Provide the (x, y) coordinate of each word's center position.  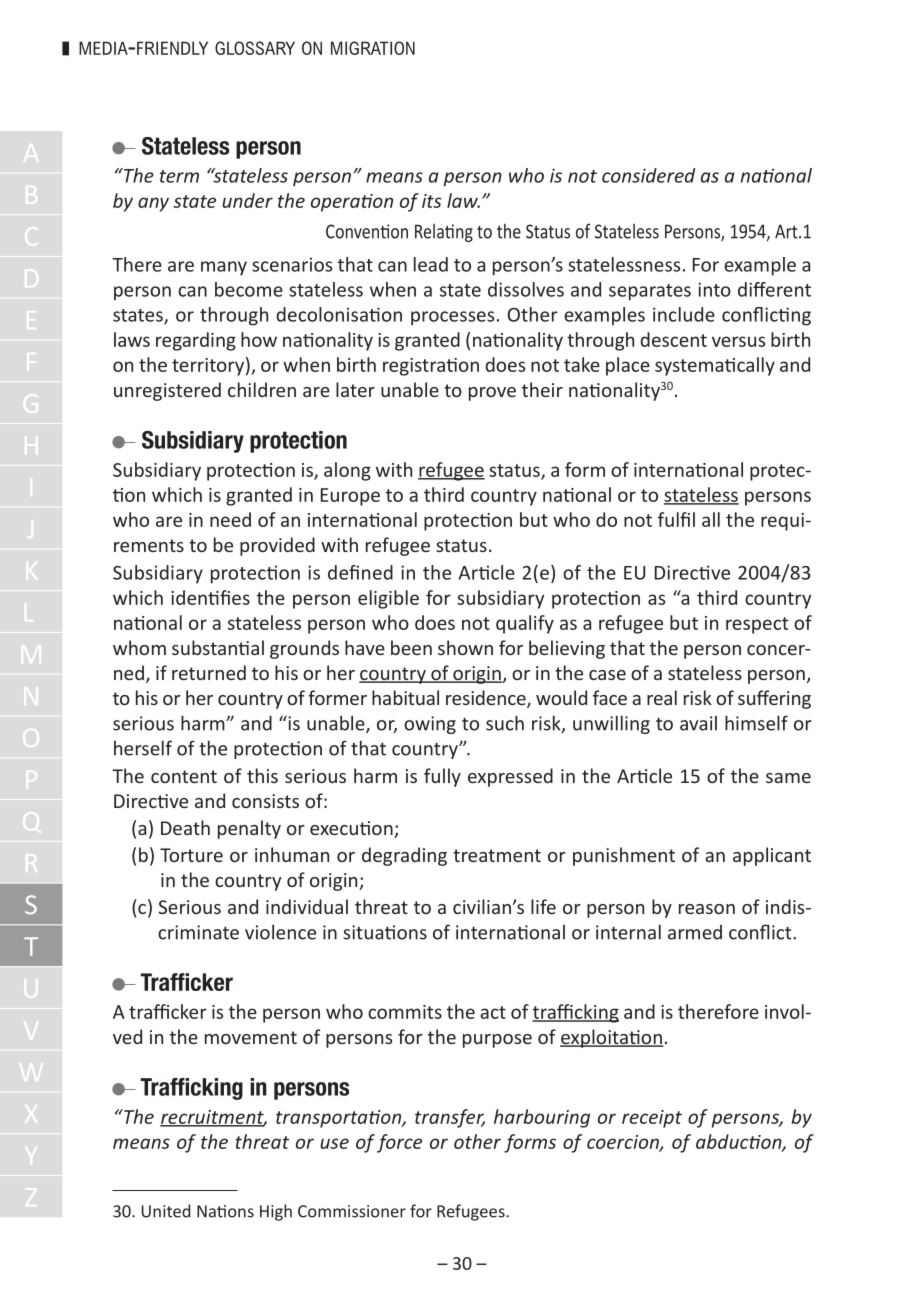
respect (757, 625)
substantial (218, 647)
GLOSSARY (255, 48)
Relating (444, 233)
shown (465, 647)
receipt (652, 1119)
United (166, 1211)
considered (648, 175)
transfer (450, 1118)
